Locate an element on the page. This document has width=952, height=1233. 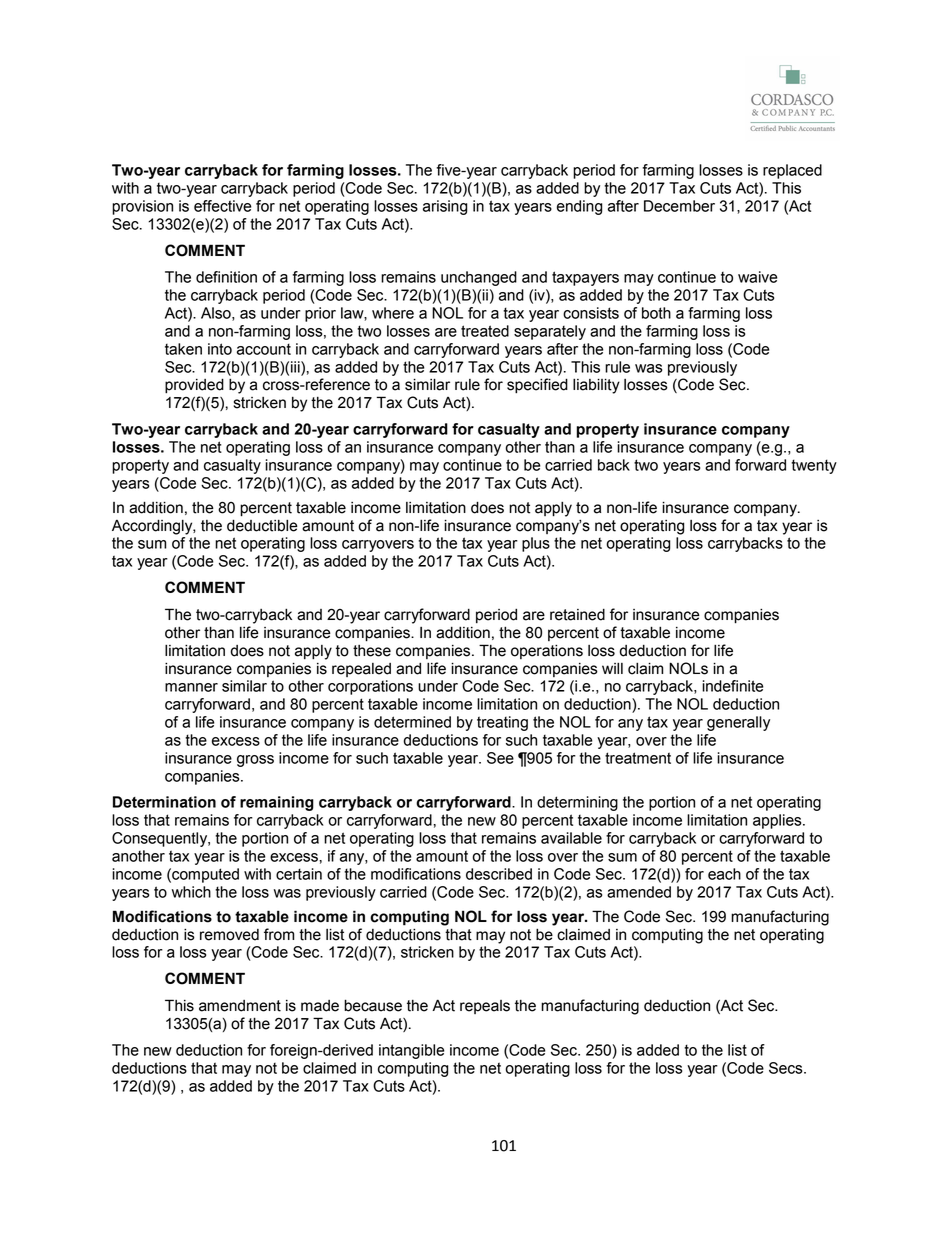
amendment is located at coordinates (240, 1006).
